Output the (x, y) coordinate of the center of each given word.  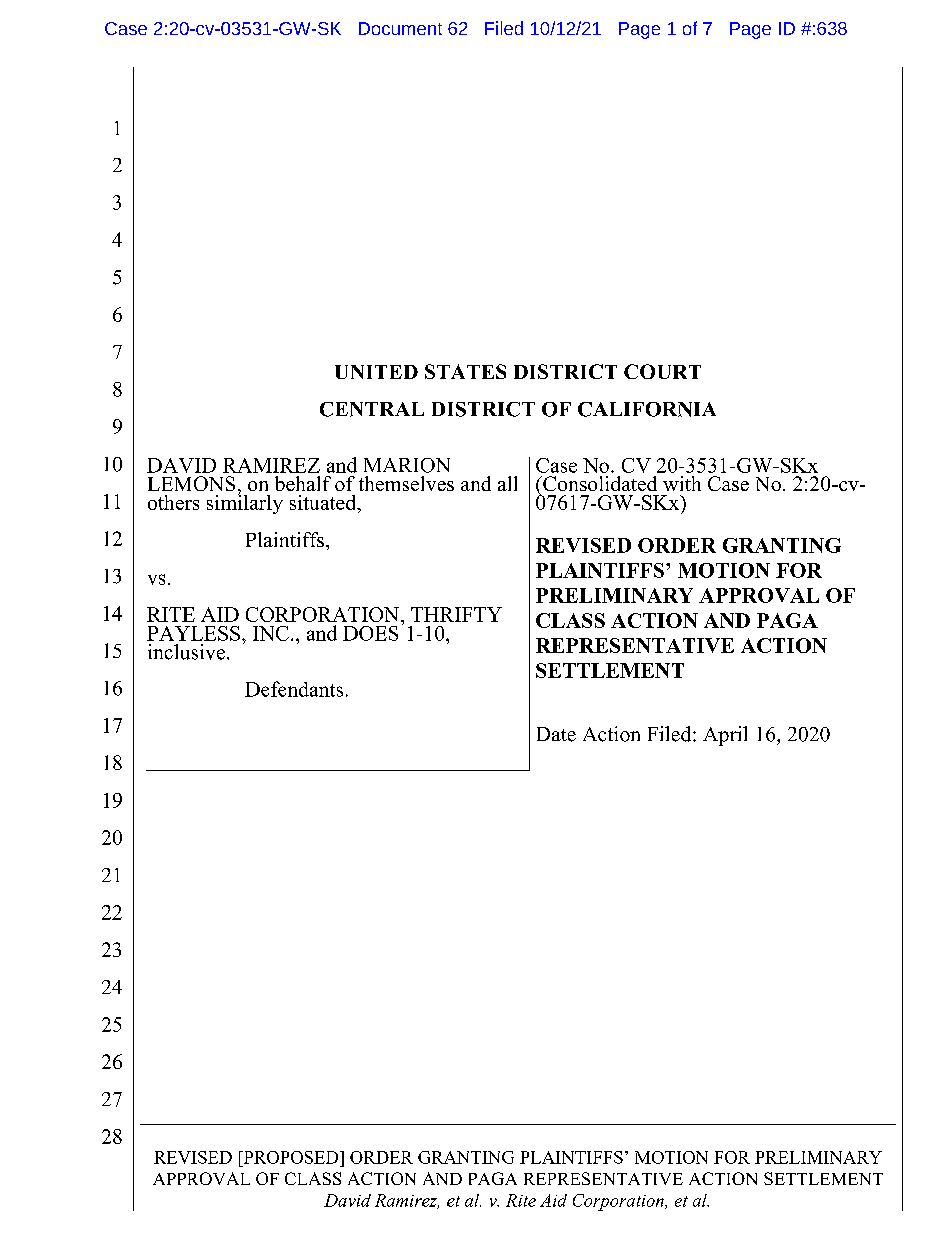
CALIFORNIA (647, 409)
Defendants (294, 689)
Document (400, 28)
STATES (465, 371)
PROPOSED (291, 1157)
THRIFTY (456, 614)
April (725, 736)
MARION (407, 465)
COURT (662, 371)
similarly (245, 503)
